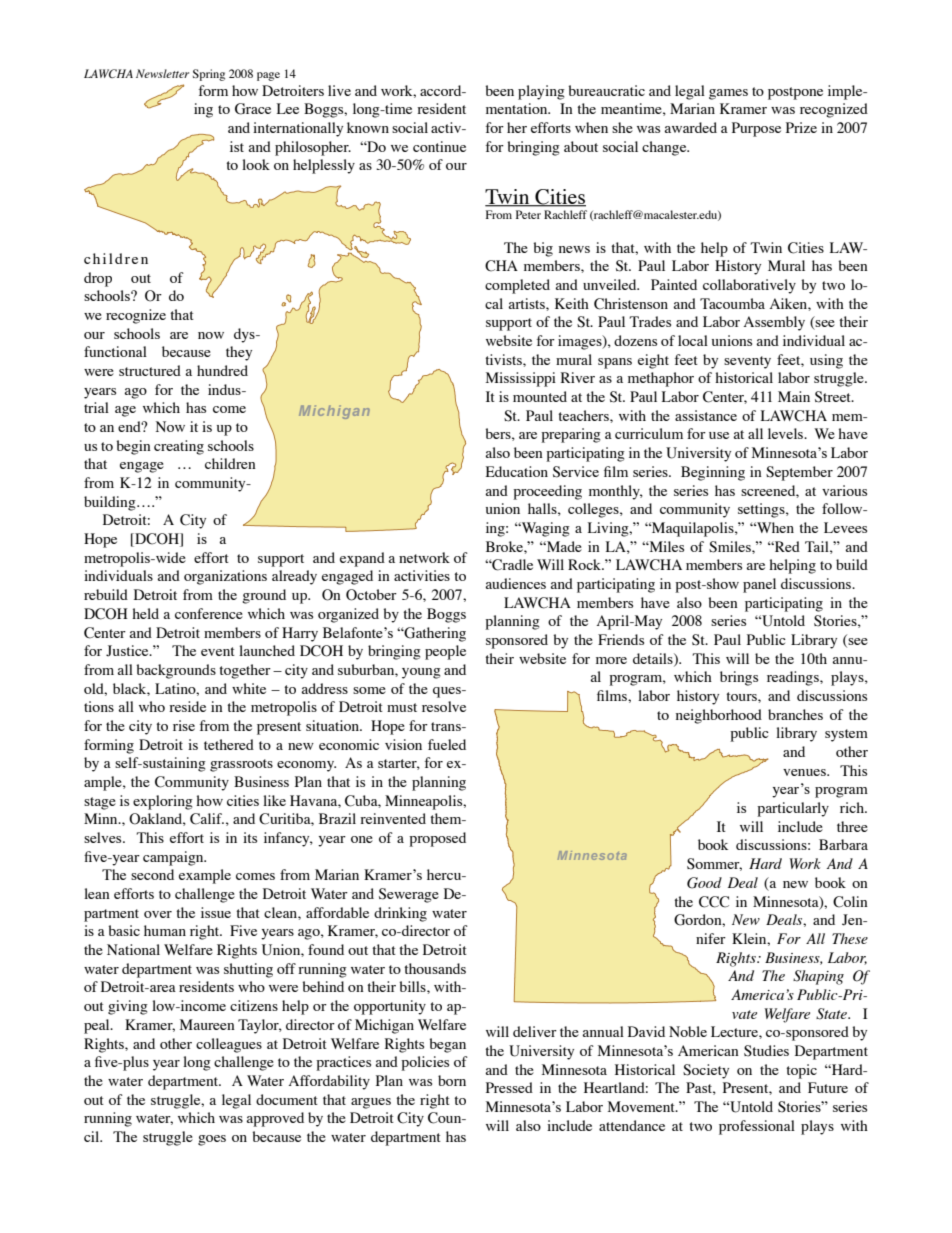  Describe the element at coordinates (163, 802) in the screenshot. I see `exploring` at that location.
